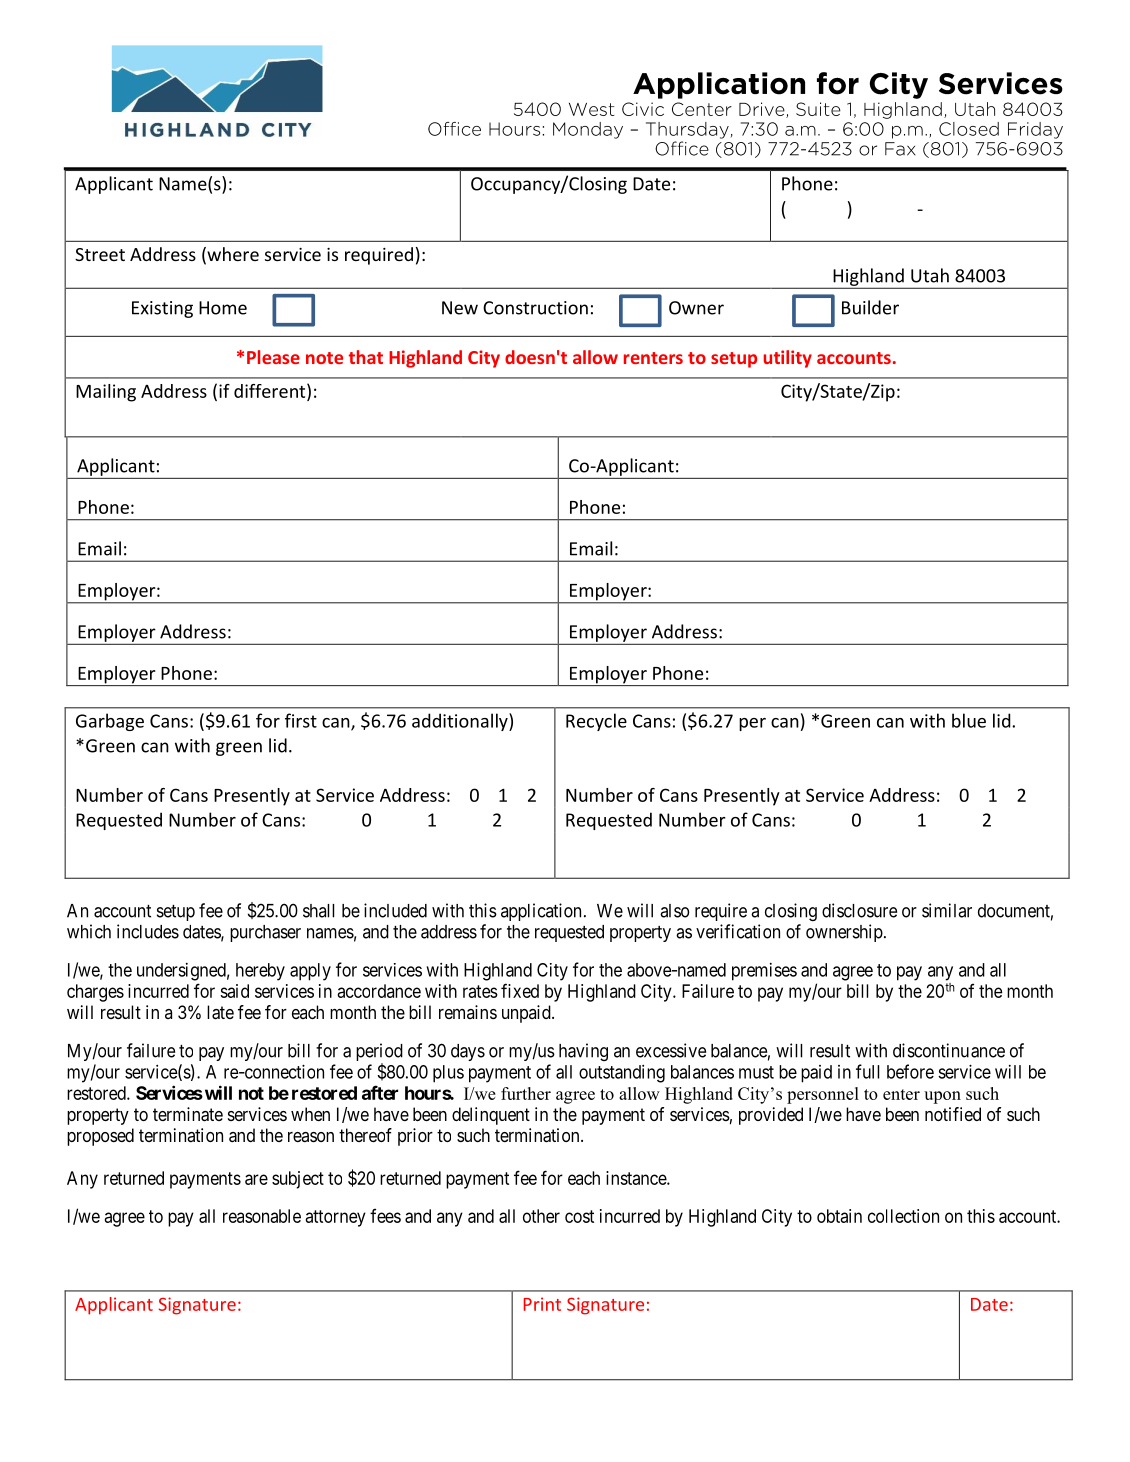 Image resolution: width=1130 pixels, height=1462 pixels. I want to click on Recycle, so click(596, 722).
